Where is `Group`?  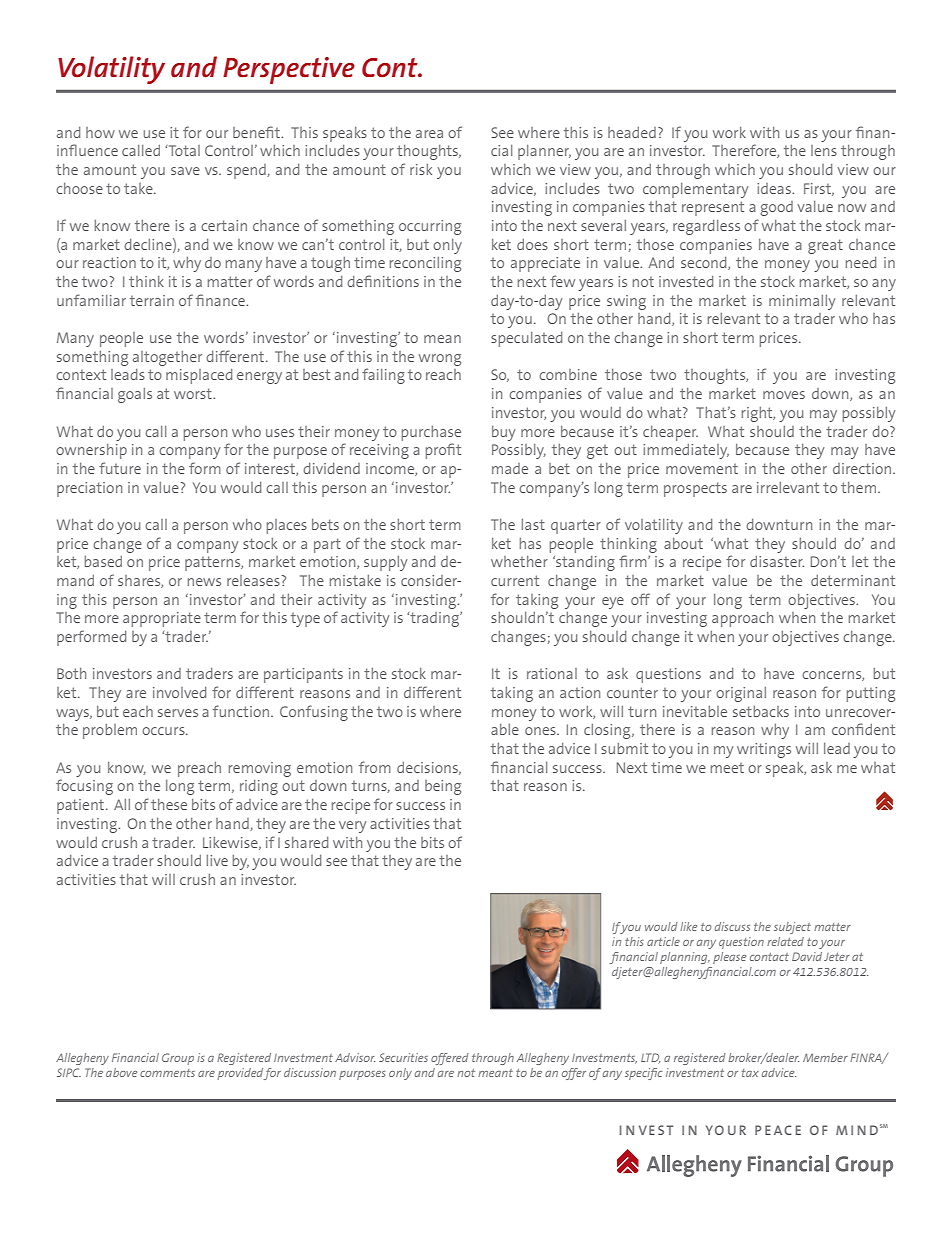
Group is located at coordinates (178, 1059).
